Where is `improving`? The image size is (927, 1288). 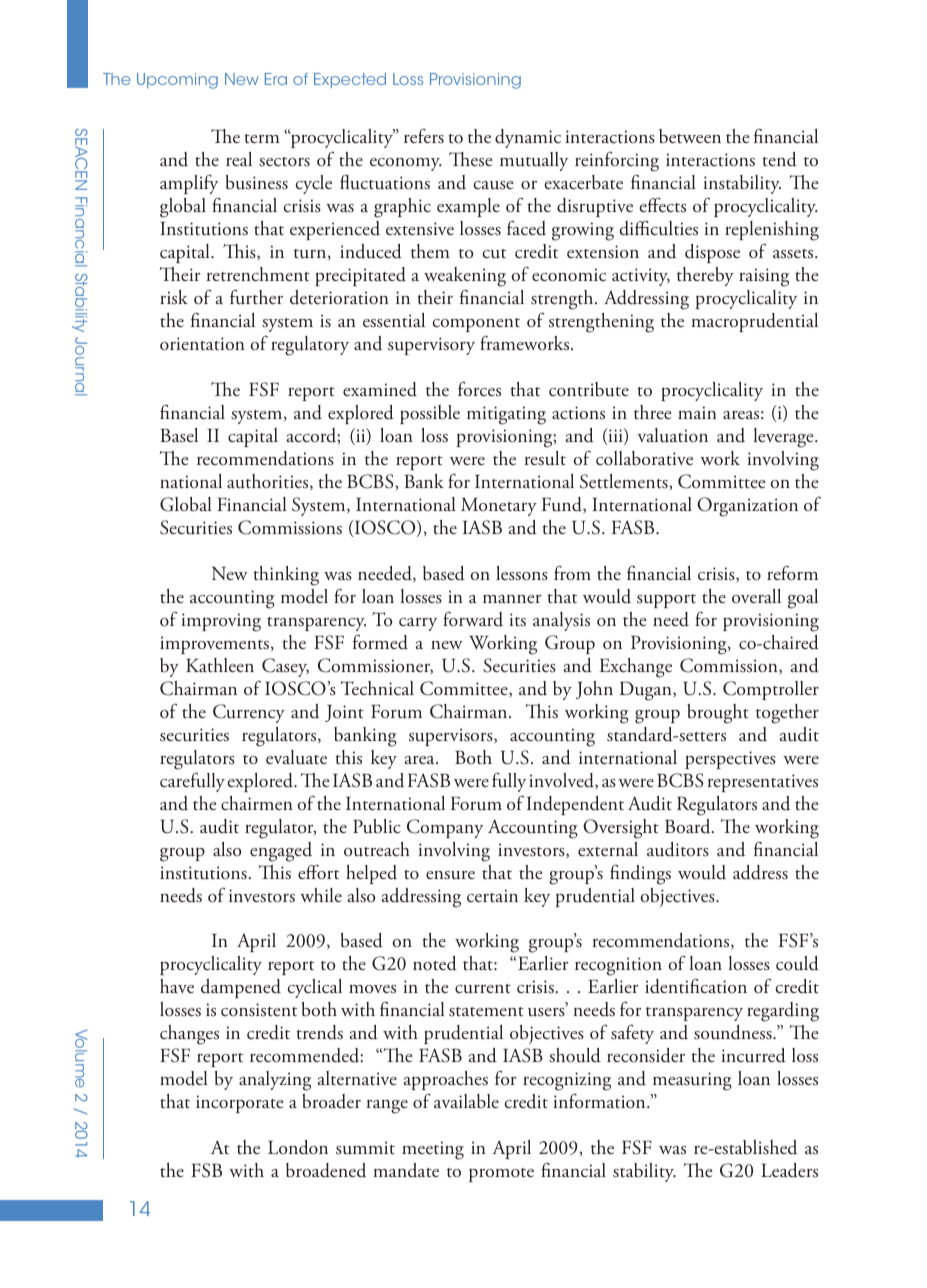
improving is located at coordinates (221, 622).
